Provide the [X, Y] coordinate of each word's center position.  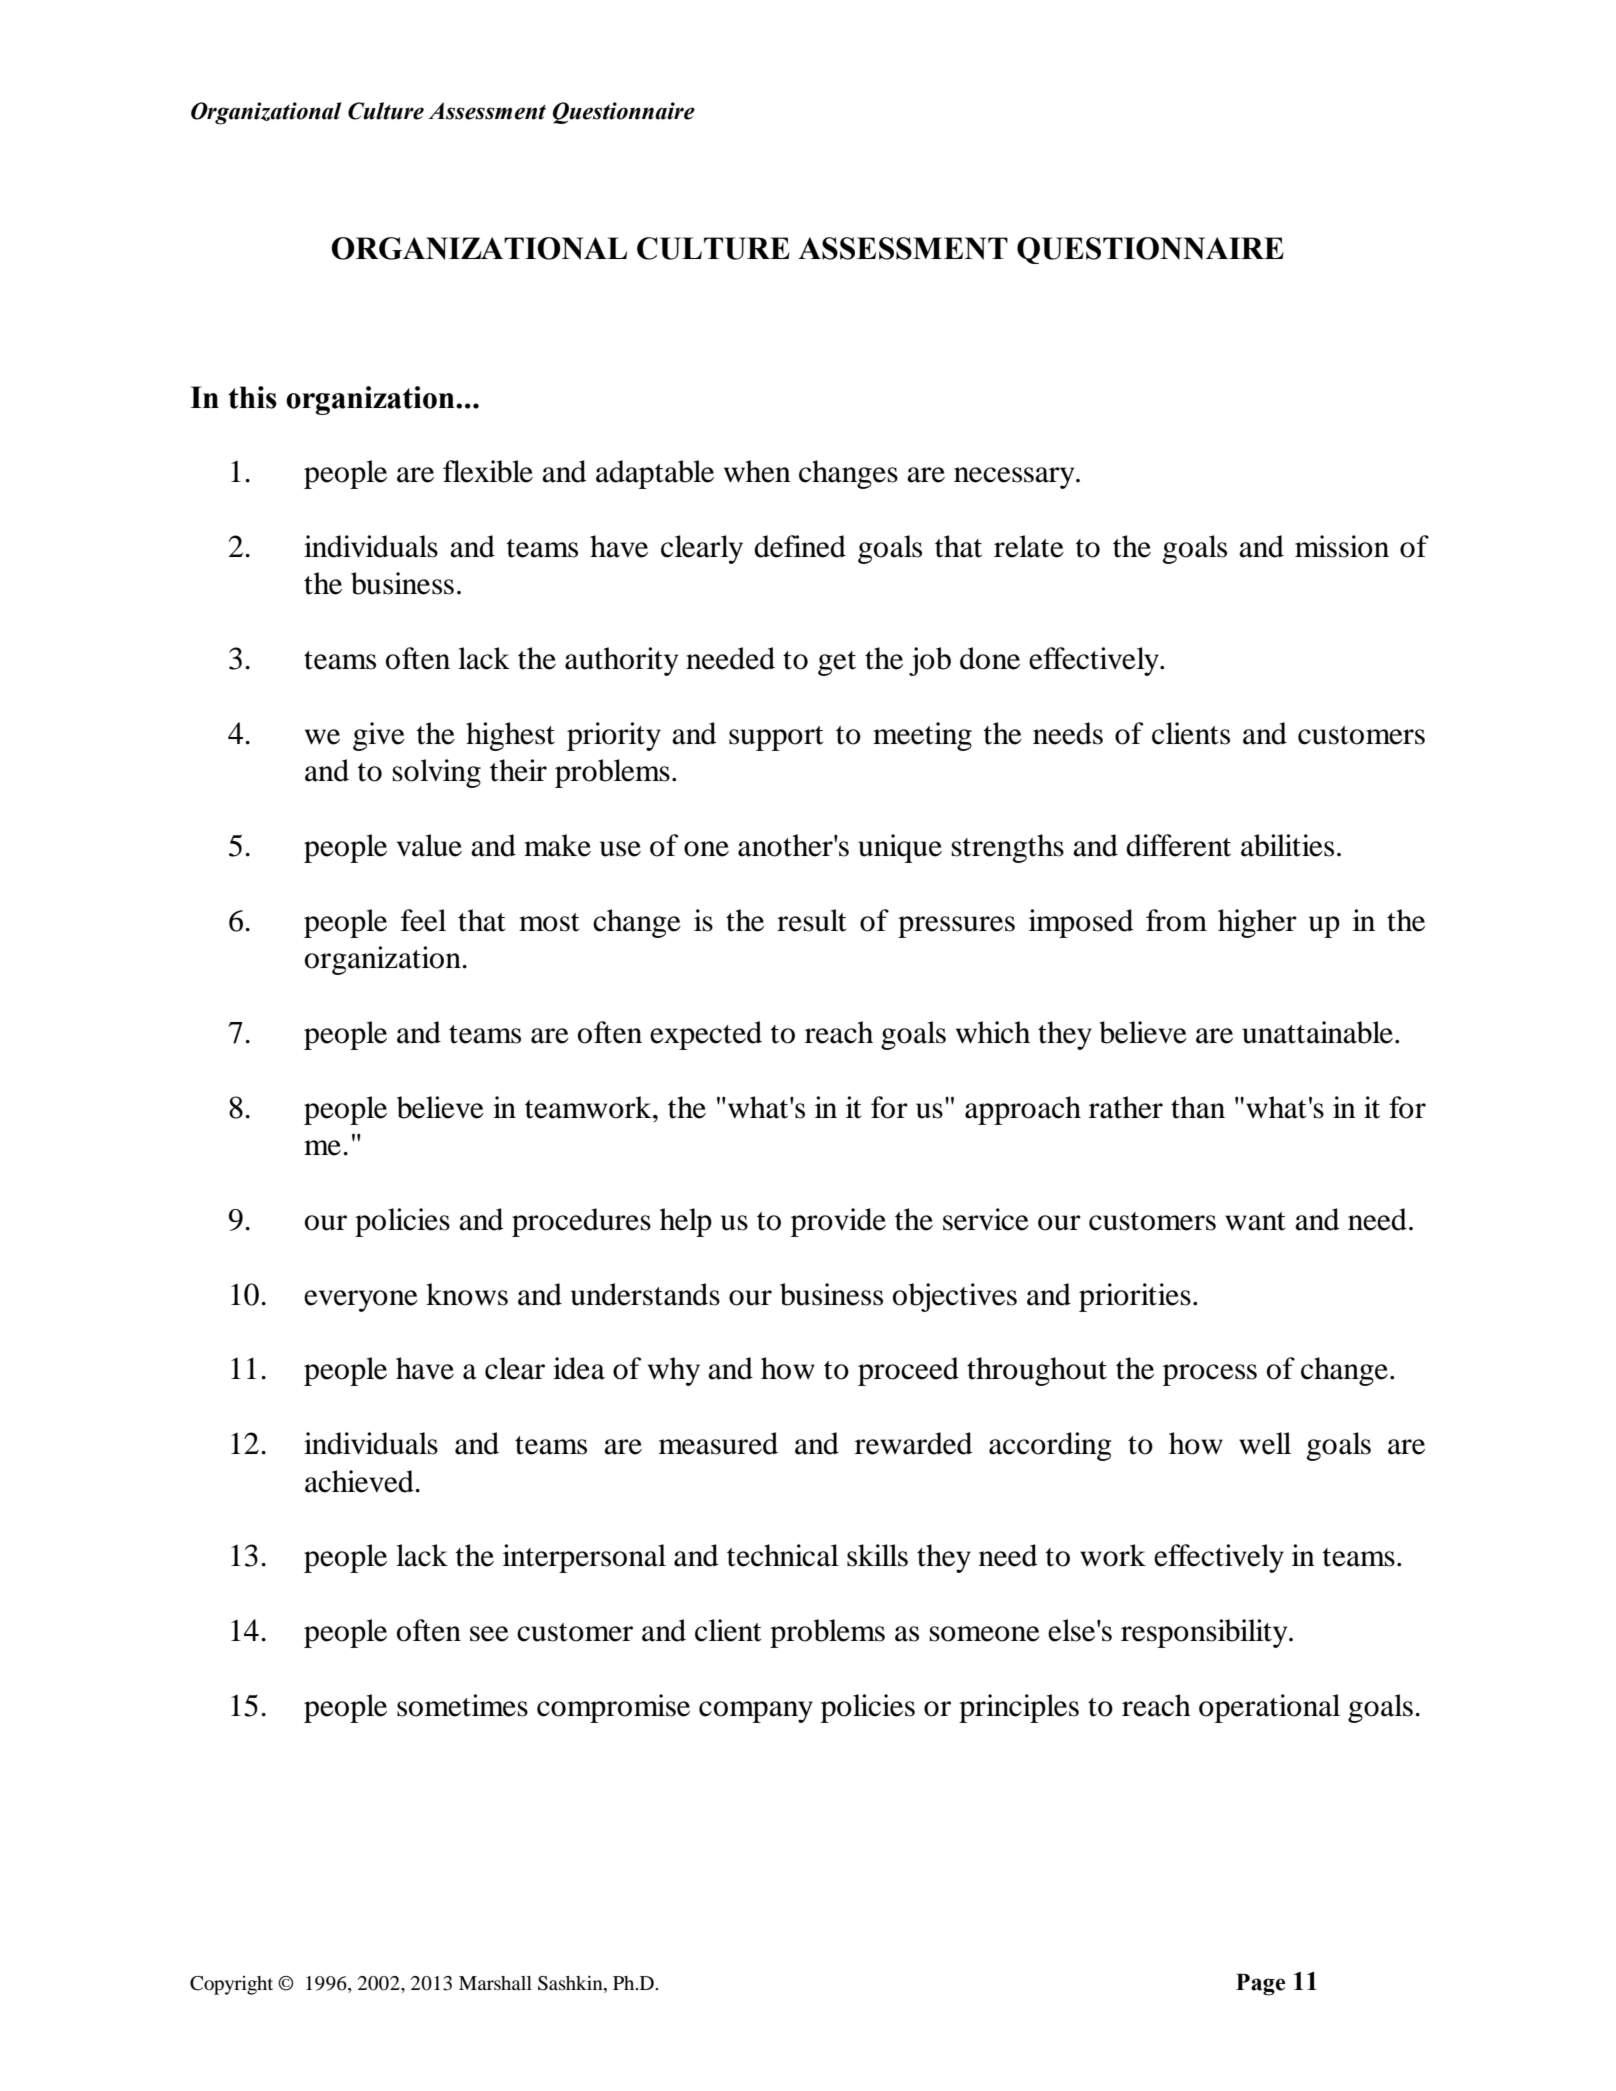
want [1255, 1221]
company [756, 1712]
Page [1260, 1984]
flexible [488, 471]
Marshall [495, 1983]
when [757, 471]
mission [1342, 546]
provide [838, 1222]
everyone [361, 1301]
